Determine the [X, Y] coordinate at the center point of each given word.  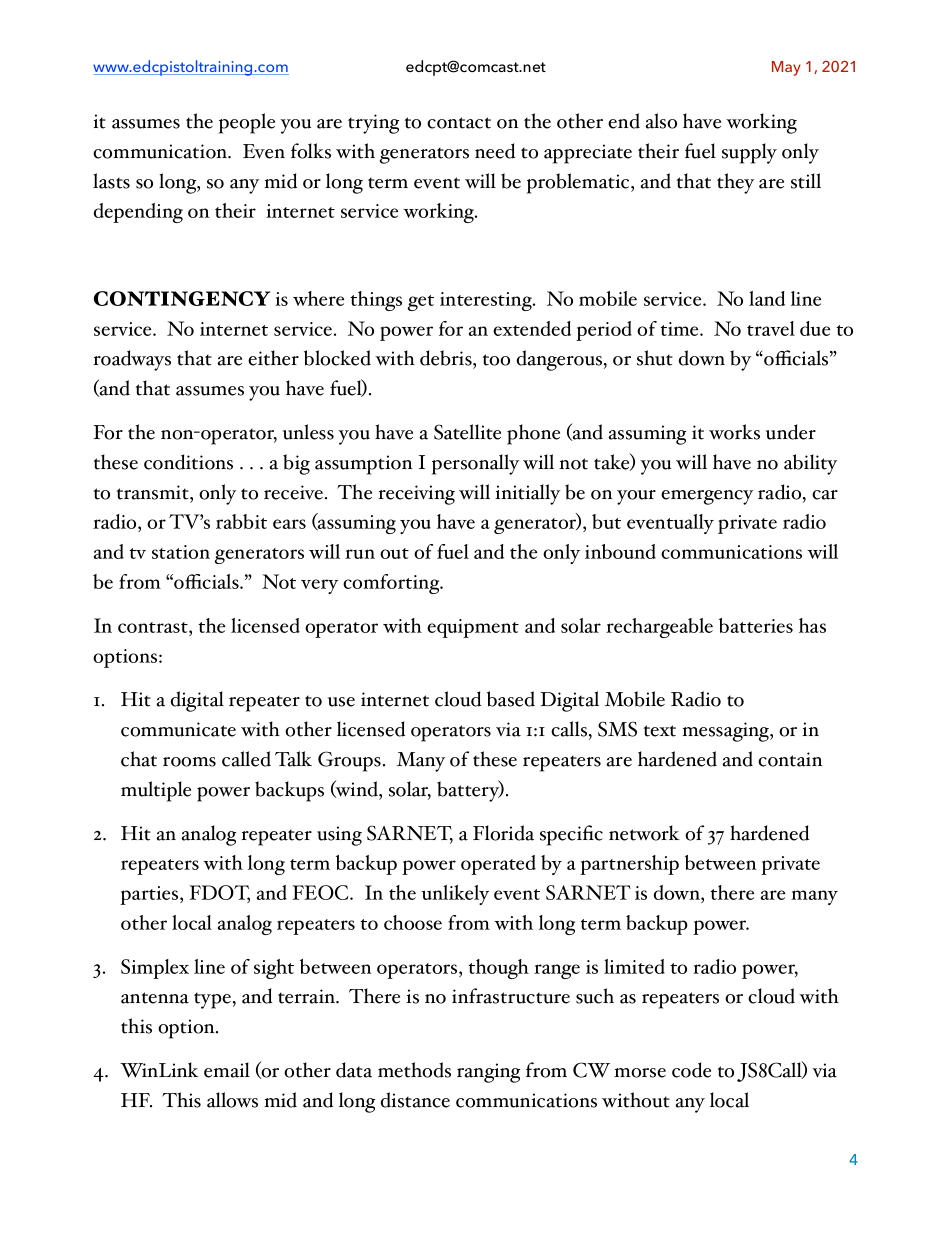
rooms [189, 762]
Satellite [467, 432]
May [786, 68]
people [247, 123]
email [227, 1070]
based [511, 699]
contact [459, 123]
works [734, 432]
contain [790, 759]
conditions [188, 462]
